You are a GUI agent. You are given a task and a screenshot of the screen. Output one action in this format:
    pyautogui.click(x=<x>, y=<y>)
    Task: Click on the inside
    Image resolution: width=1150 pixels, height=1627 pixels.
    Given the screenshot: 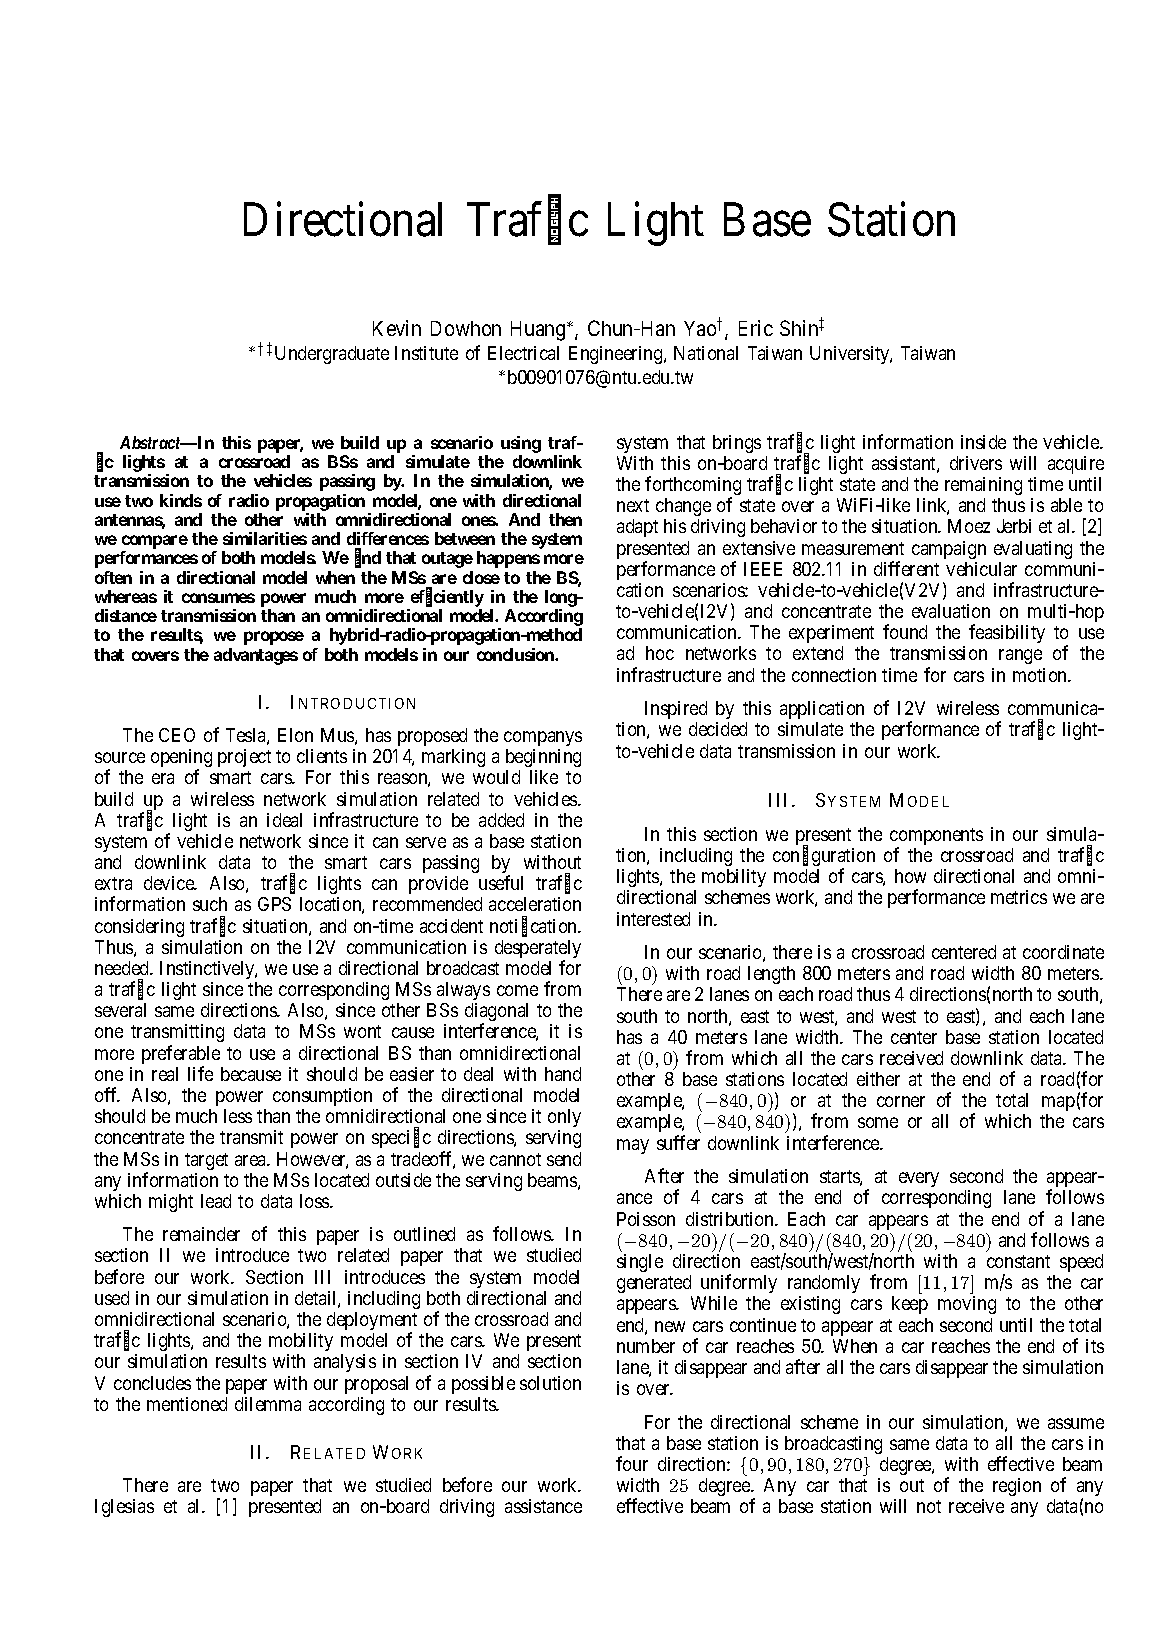 What is the action you would take?
    pyautogui.click(x=983, y=442)
